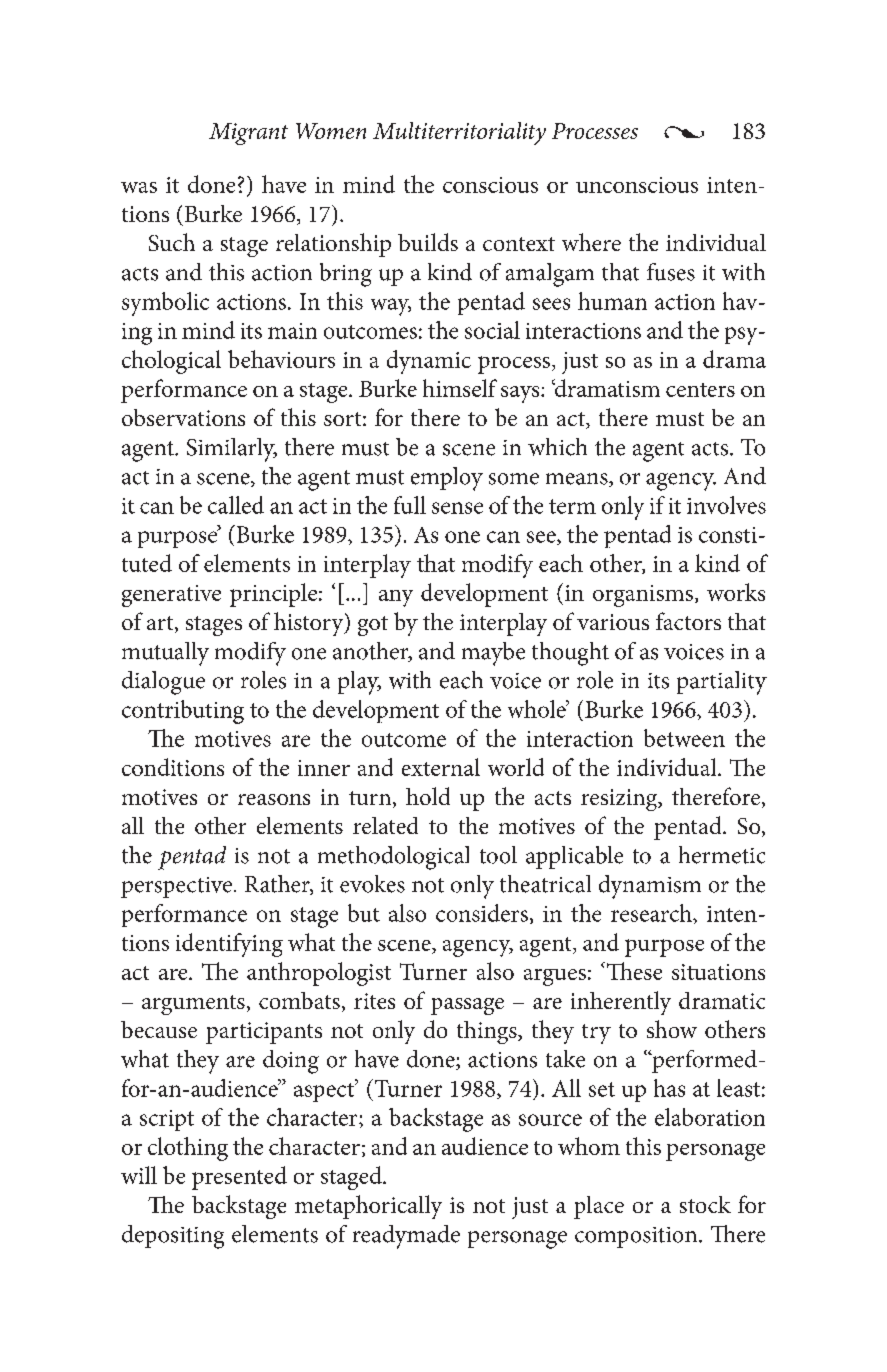 This screenshot has height=1372, width=887. What do you see at coordinates (428, 242) in the screenshot?
I see `builds` at bounding box center [428, 242].
